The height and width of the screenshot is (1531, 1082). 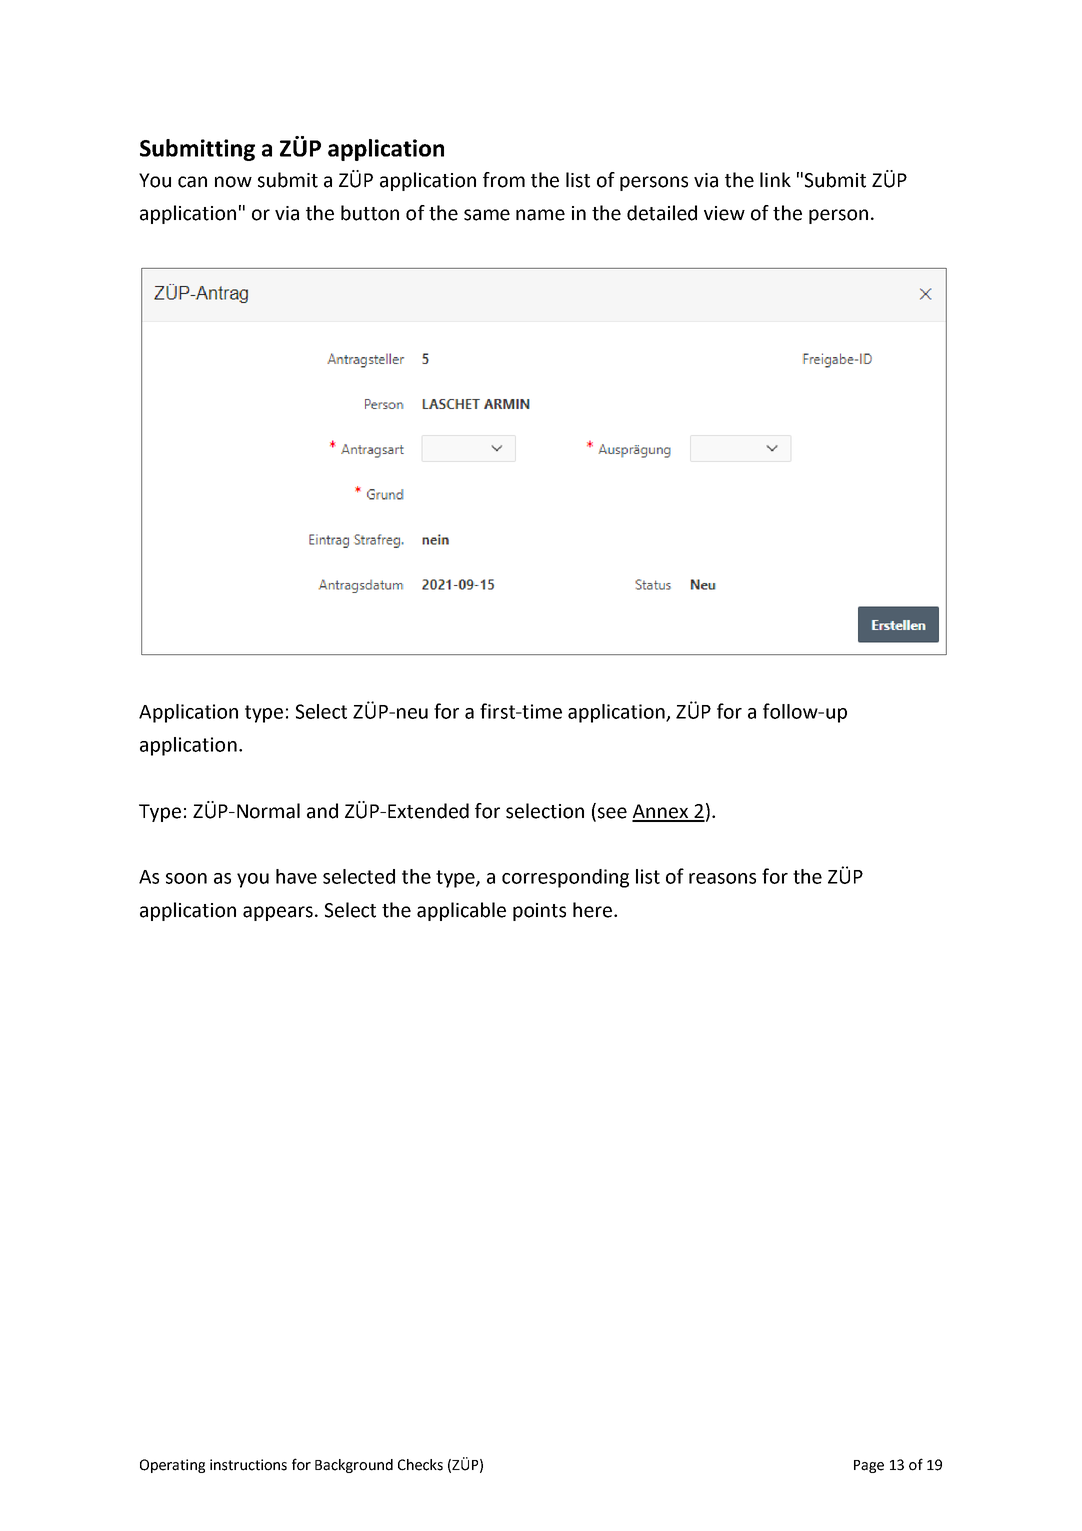 I want to click on Checks, so click(x=420, y=1465).
